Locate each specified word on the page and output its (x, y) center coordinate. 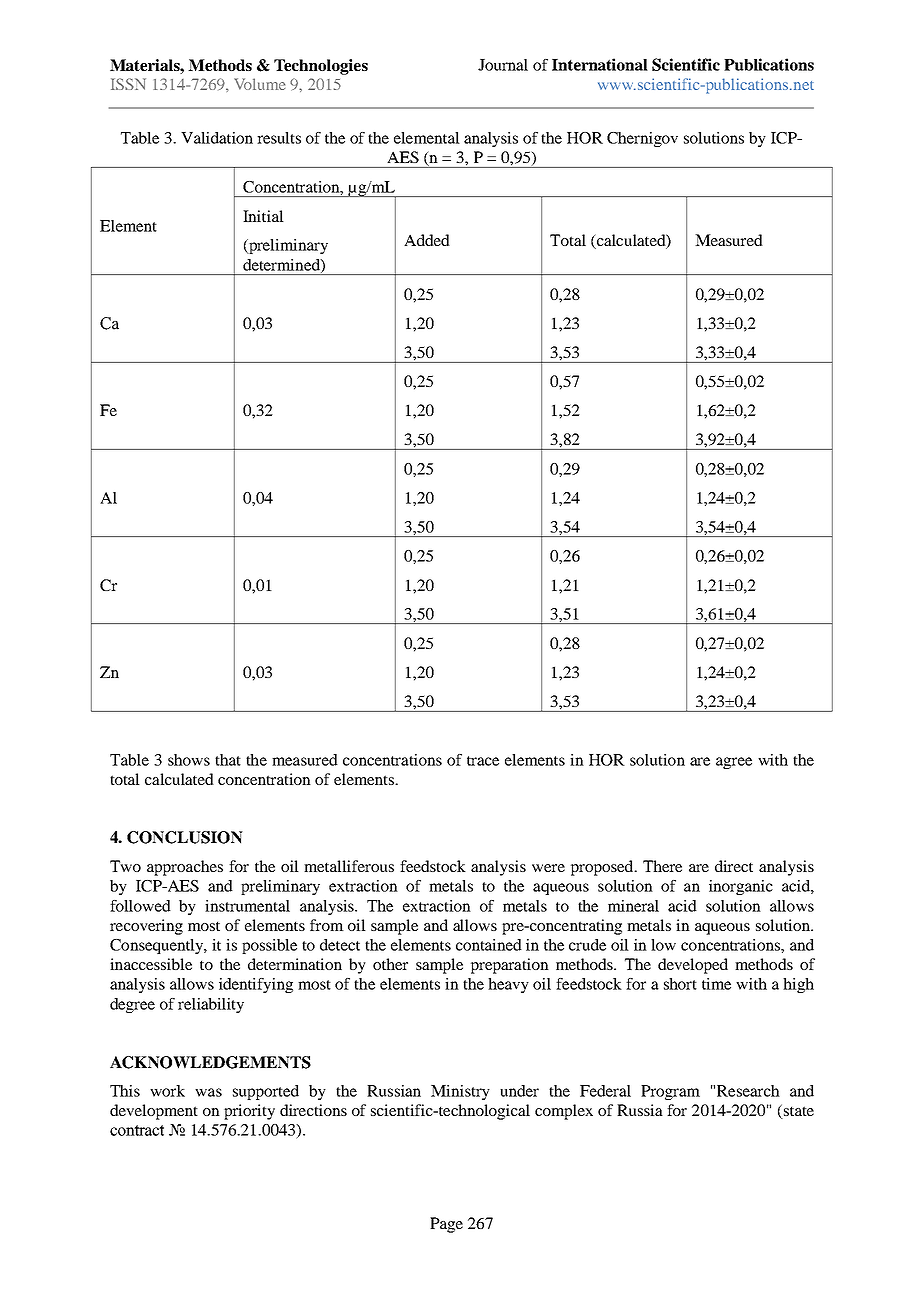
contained (489, 945)
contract (137, 1130)
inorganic (741, 887)
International (600, 64)
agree (734, 763)
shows (189, 760)
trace (483, 761)
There (662, 866)
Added (427, 240)
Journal (503, 65)
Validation (217, 138)
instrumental (247, 906)
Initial (263, 216)
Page (446, 1225)
